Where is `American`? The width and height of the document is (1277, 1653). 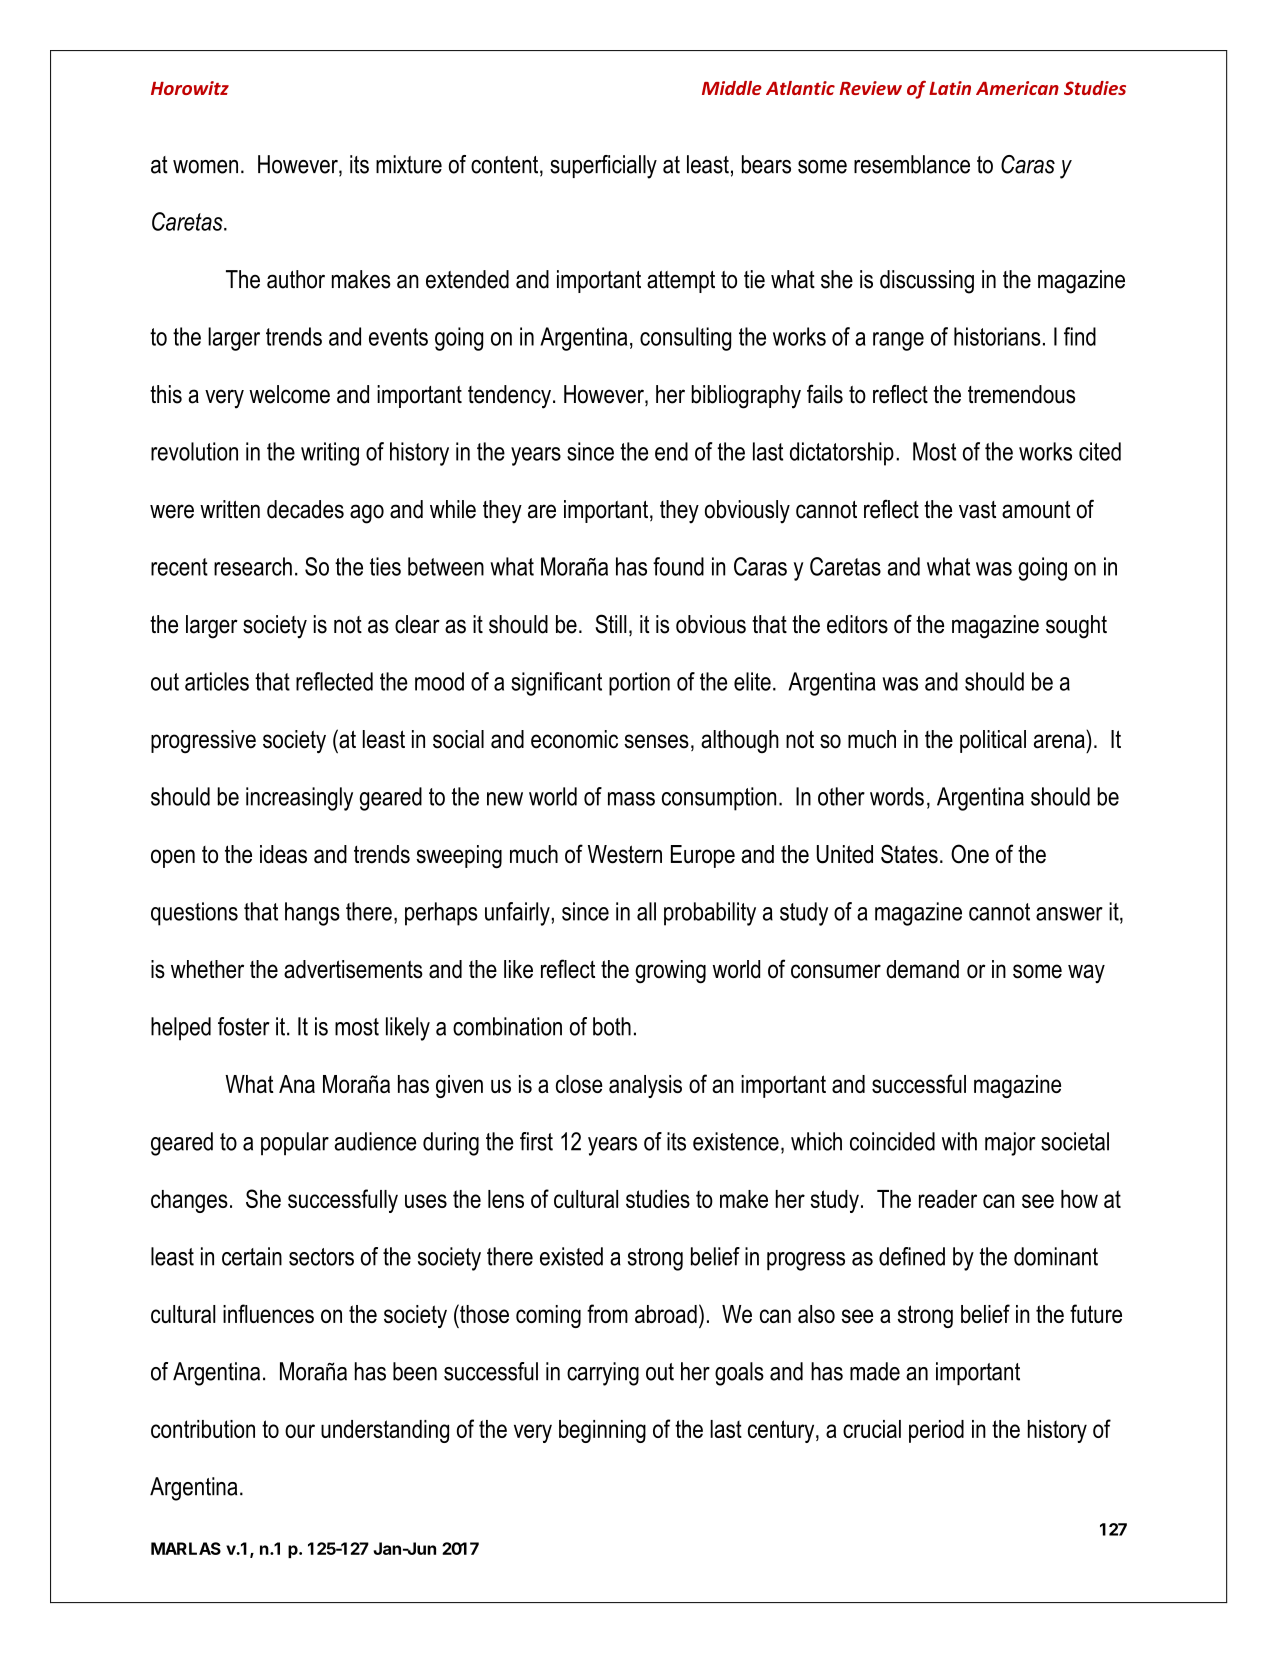
American is located at coordinates (1017, 88).
